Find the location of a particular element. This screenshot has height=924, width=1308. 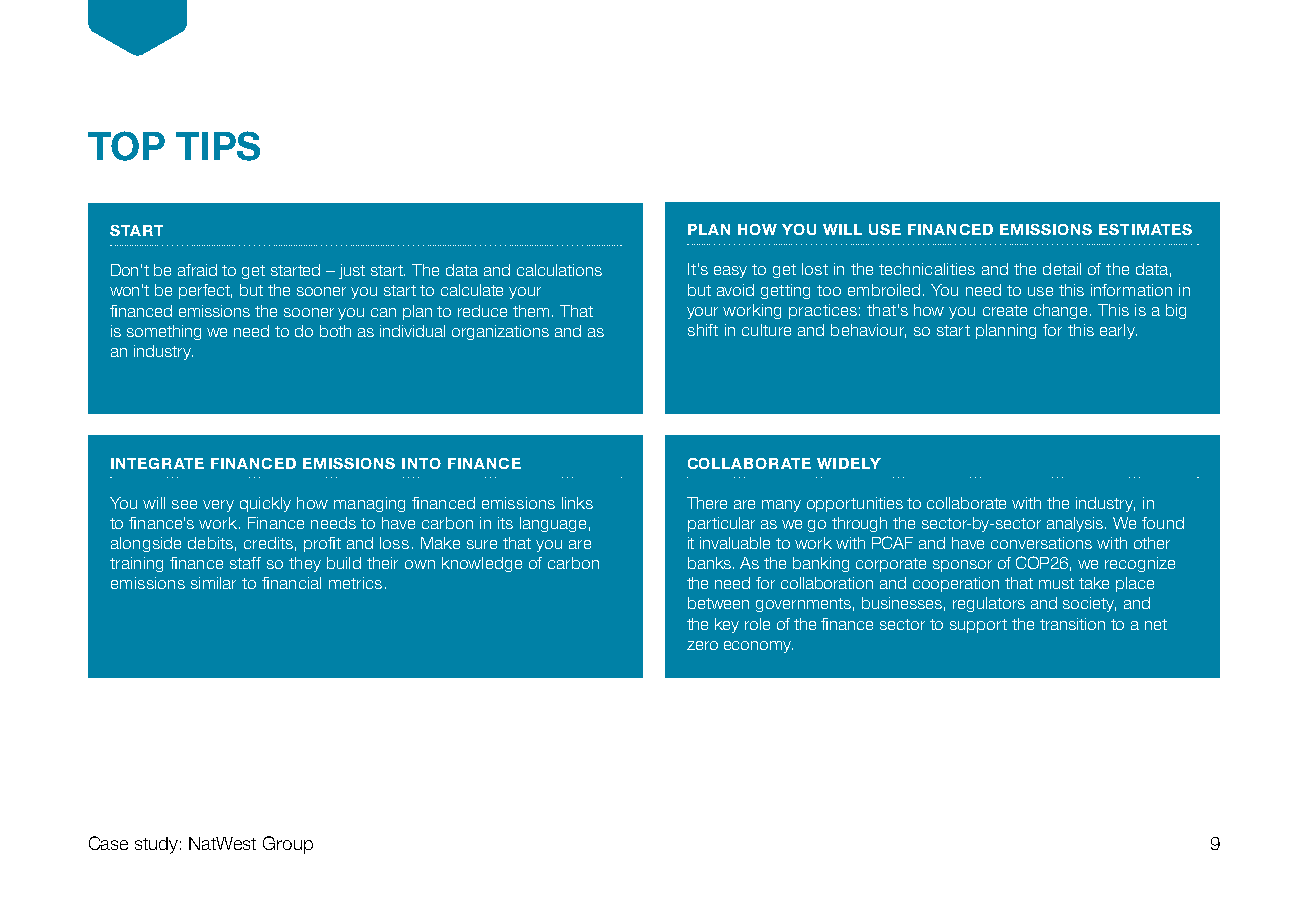

Case is located at coordinates (108, 843).
